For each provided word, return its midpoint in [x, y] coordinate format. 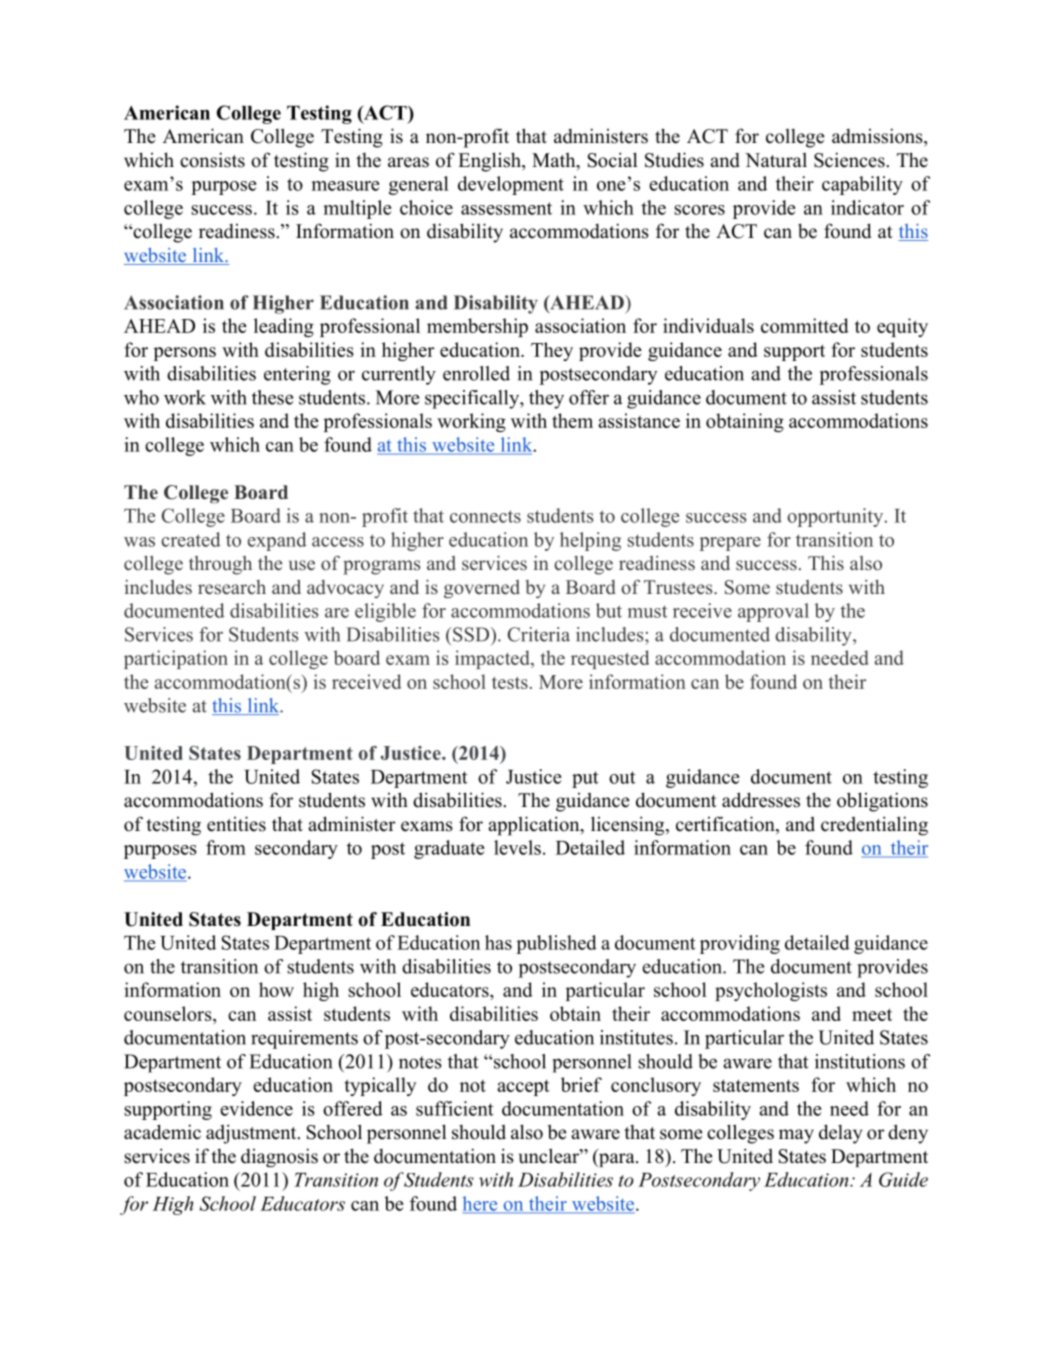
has [498, 942]
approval [773, 612]
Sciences [849, 160]
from [226, 847]
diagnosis [279, 1157]
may [796, 1136]
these [272, 397]
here [481, 1204]
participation [176, 659]
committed [805, 325]
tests [510, 683]
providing [740, 944]
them [572, 420]
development [511, 185]
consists [212, 160]
